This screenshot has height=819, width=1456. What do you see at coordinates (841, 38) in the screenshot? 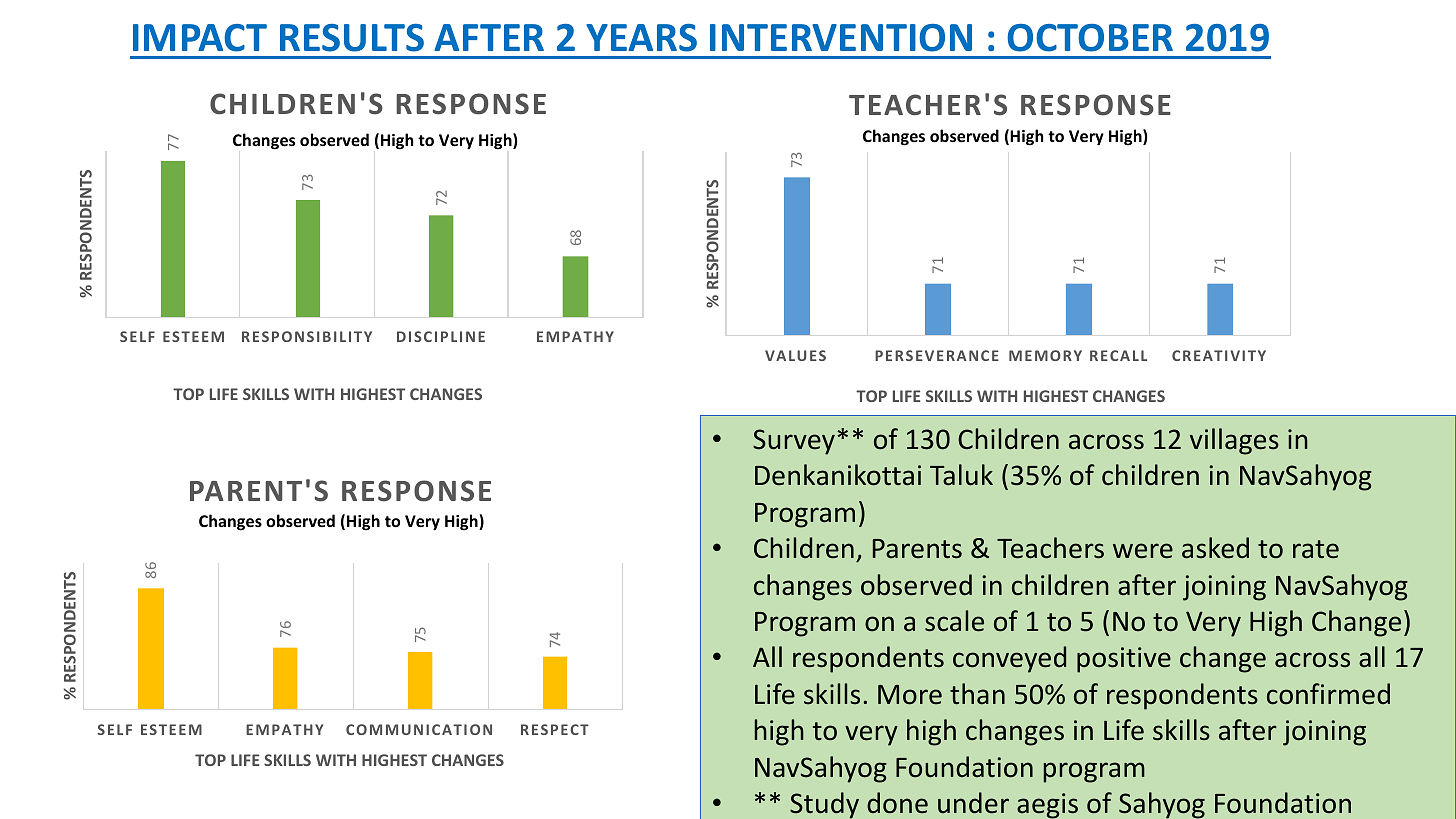
I see `INTERVENTION` at bounding box center [841, 38].
